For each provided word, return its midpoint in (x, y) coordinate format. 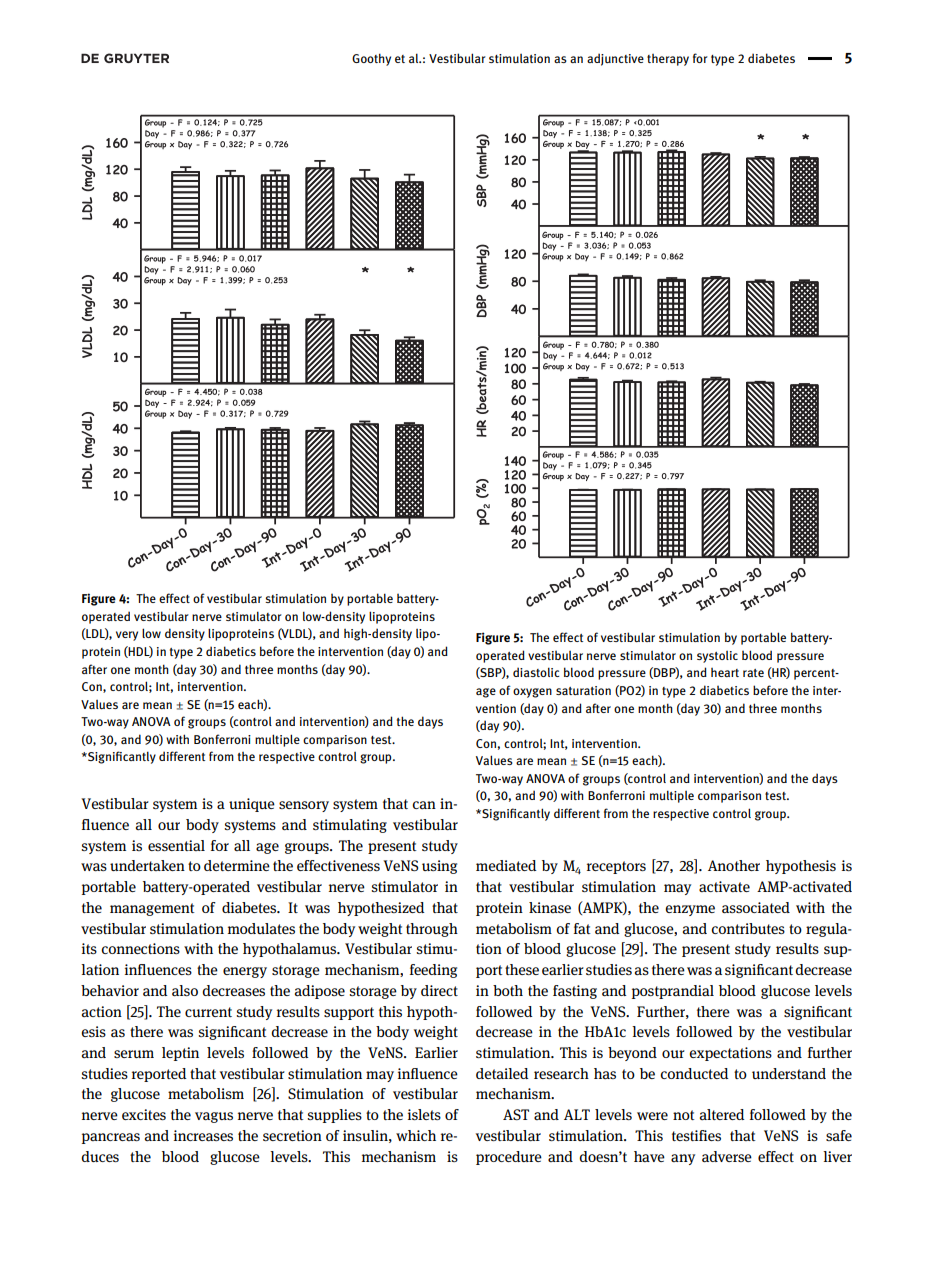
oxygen (532, 693)
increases (203, 1136)
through (432, 930)
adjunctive (615, 59)
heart (725, 672)
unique (252, 805)
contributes (748, 928)
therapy (668, 60)
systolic (717, 657)
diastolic (536, 672)
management (152, 909)
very (127, 636)
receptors (616, 867)
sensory (304, 806)
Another (734, 865)
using (439, 867)
